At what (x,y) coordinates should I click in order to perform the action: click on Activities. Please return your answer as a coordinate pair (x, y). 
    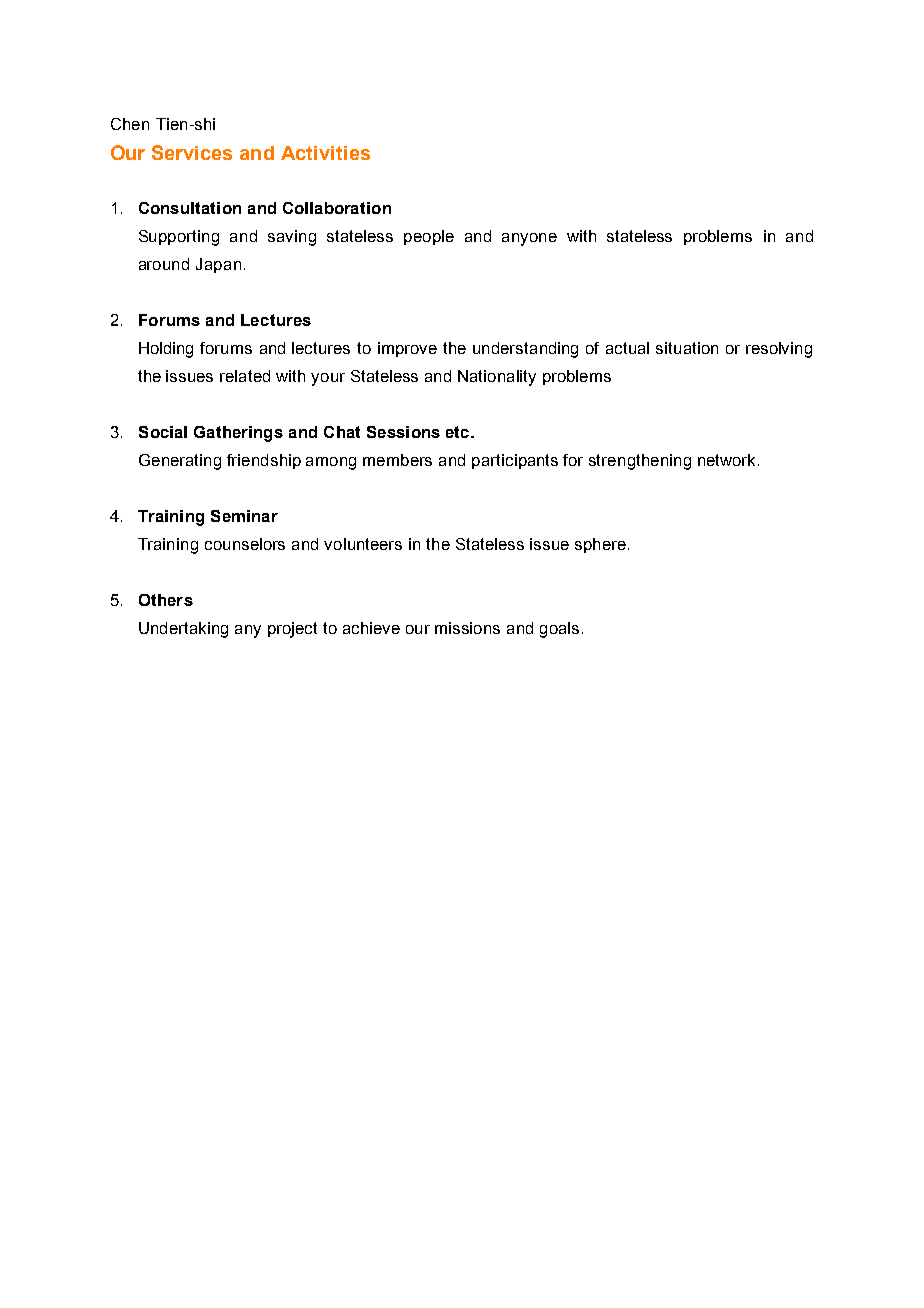
    Looking at the image, I should click on (325, 153).
